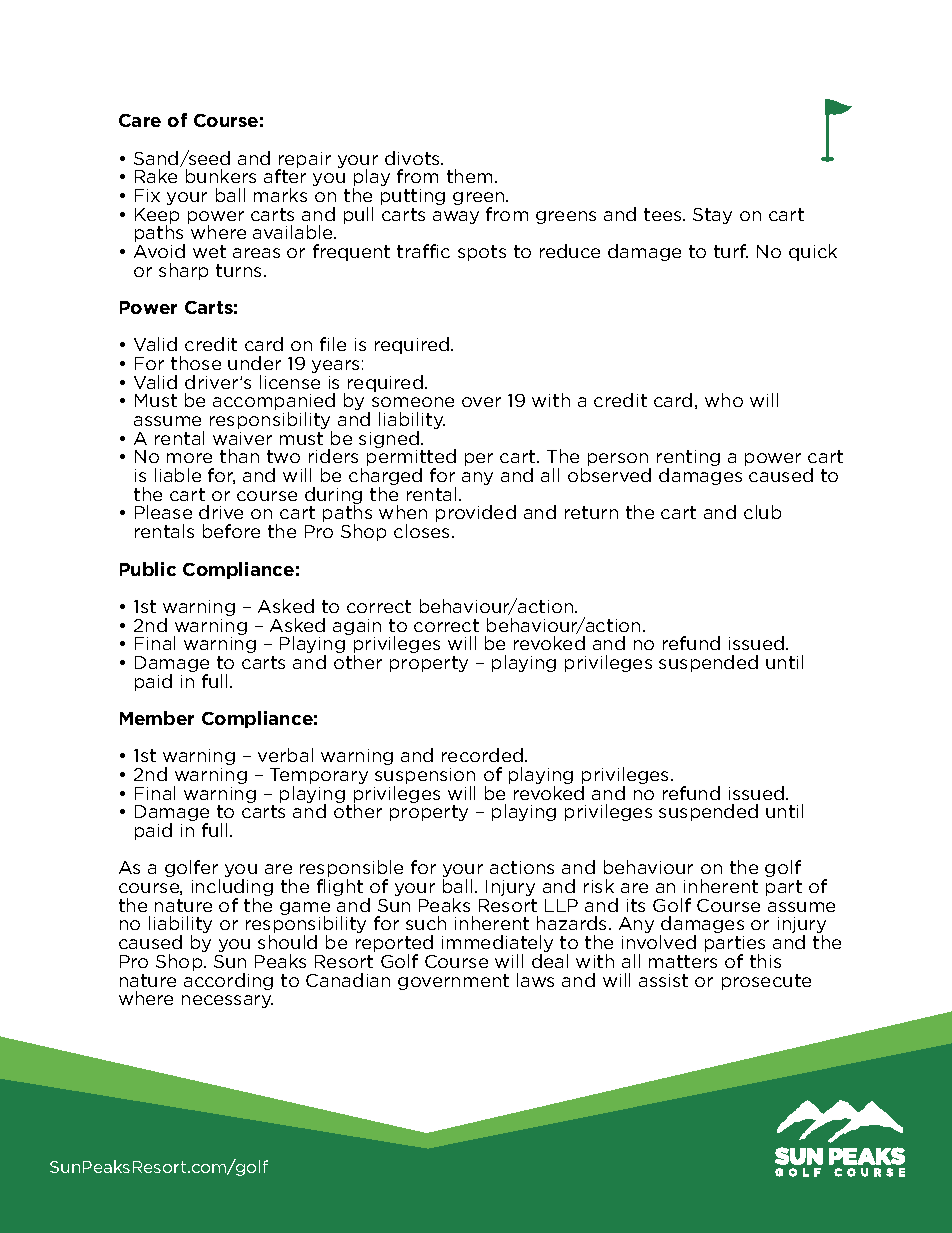 This image has height=1233, width=952. What do you see at coordinates (469, 176) in the image?
I see `them` at bounding box center [469, 176].
